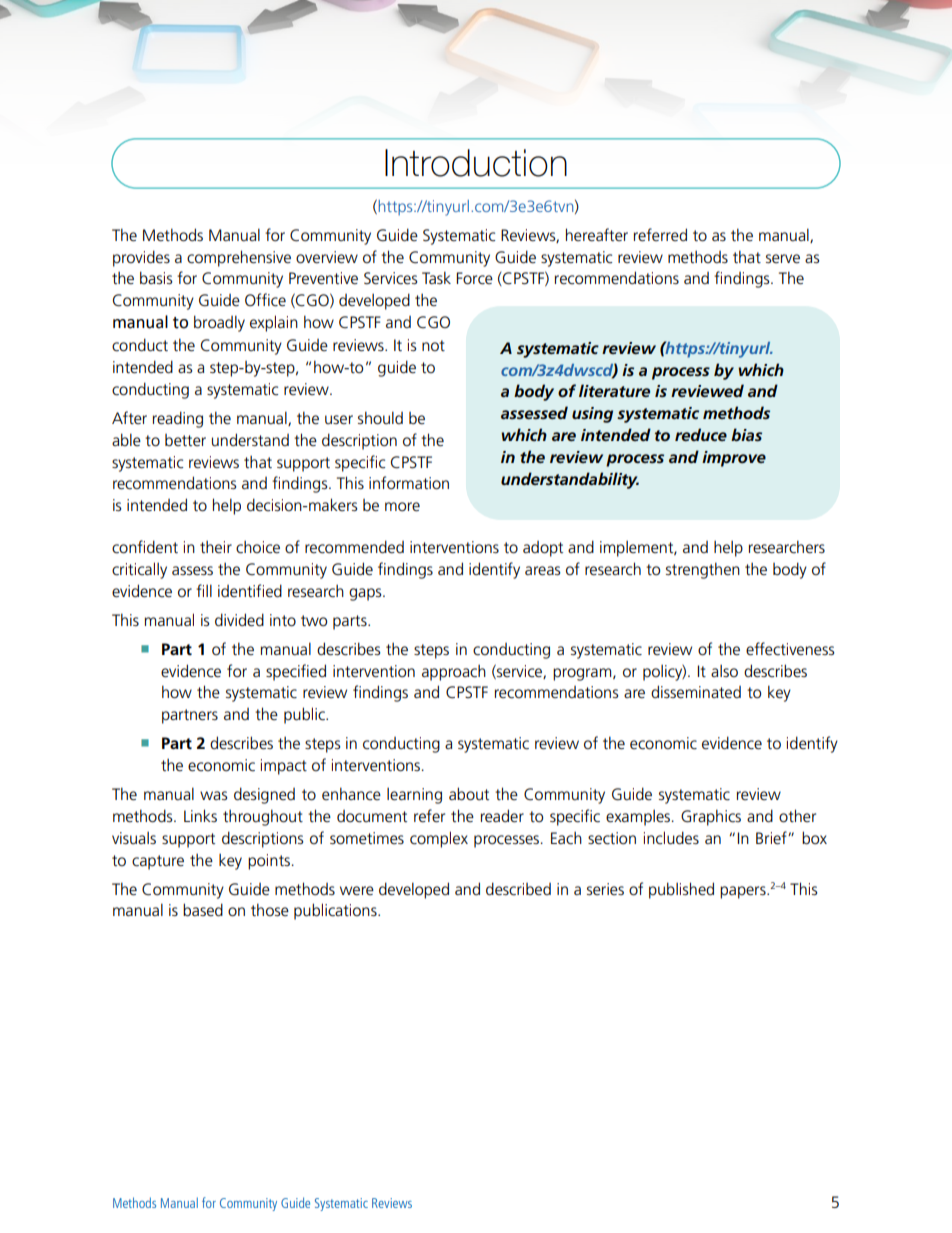 The height and width of the screenshot is (1233, 952). I want to click on their, so click(216, 547).
